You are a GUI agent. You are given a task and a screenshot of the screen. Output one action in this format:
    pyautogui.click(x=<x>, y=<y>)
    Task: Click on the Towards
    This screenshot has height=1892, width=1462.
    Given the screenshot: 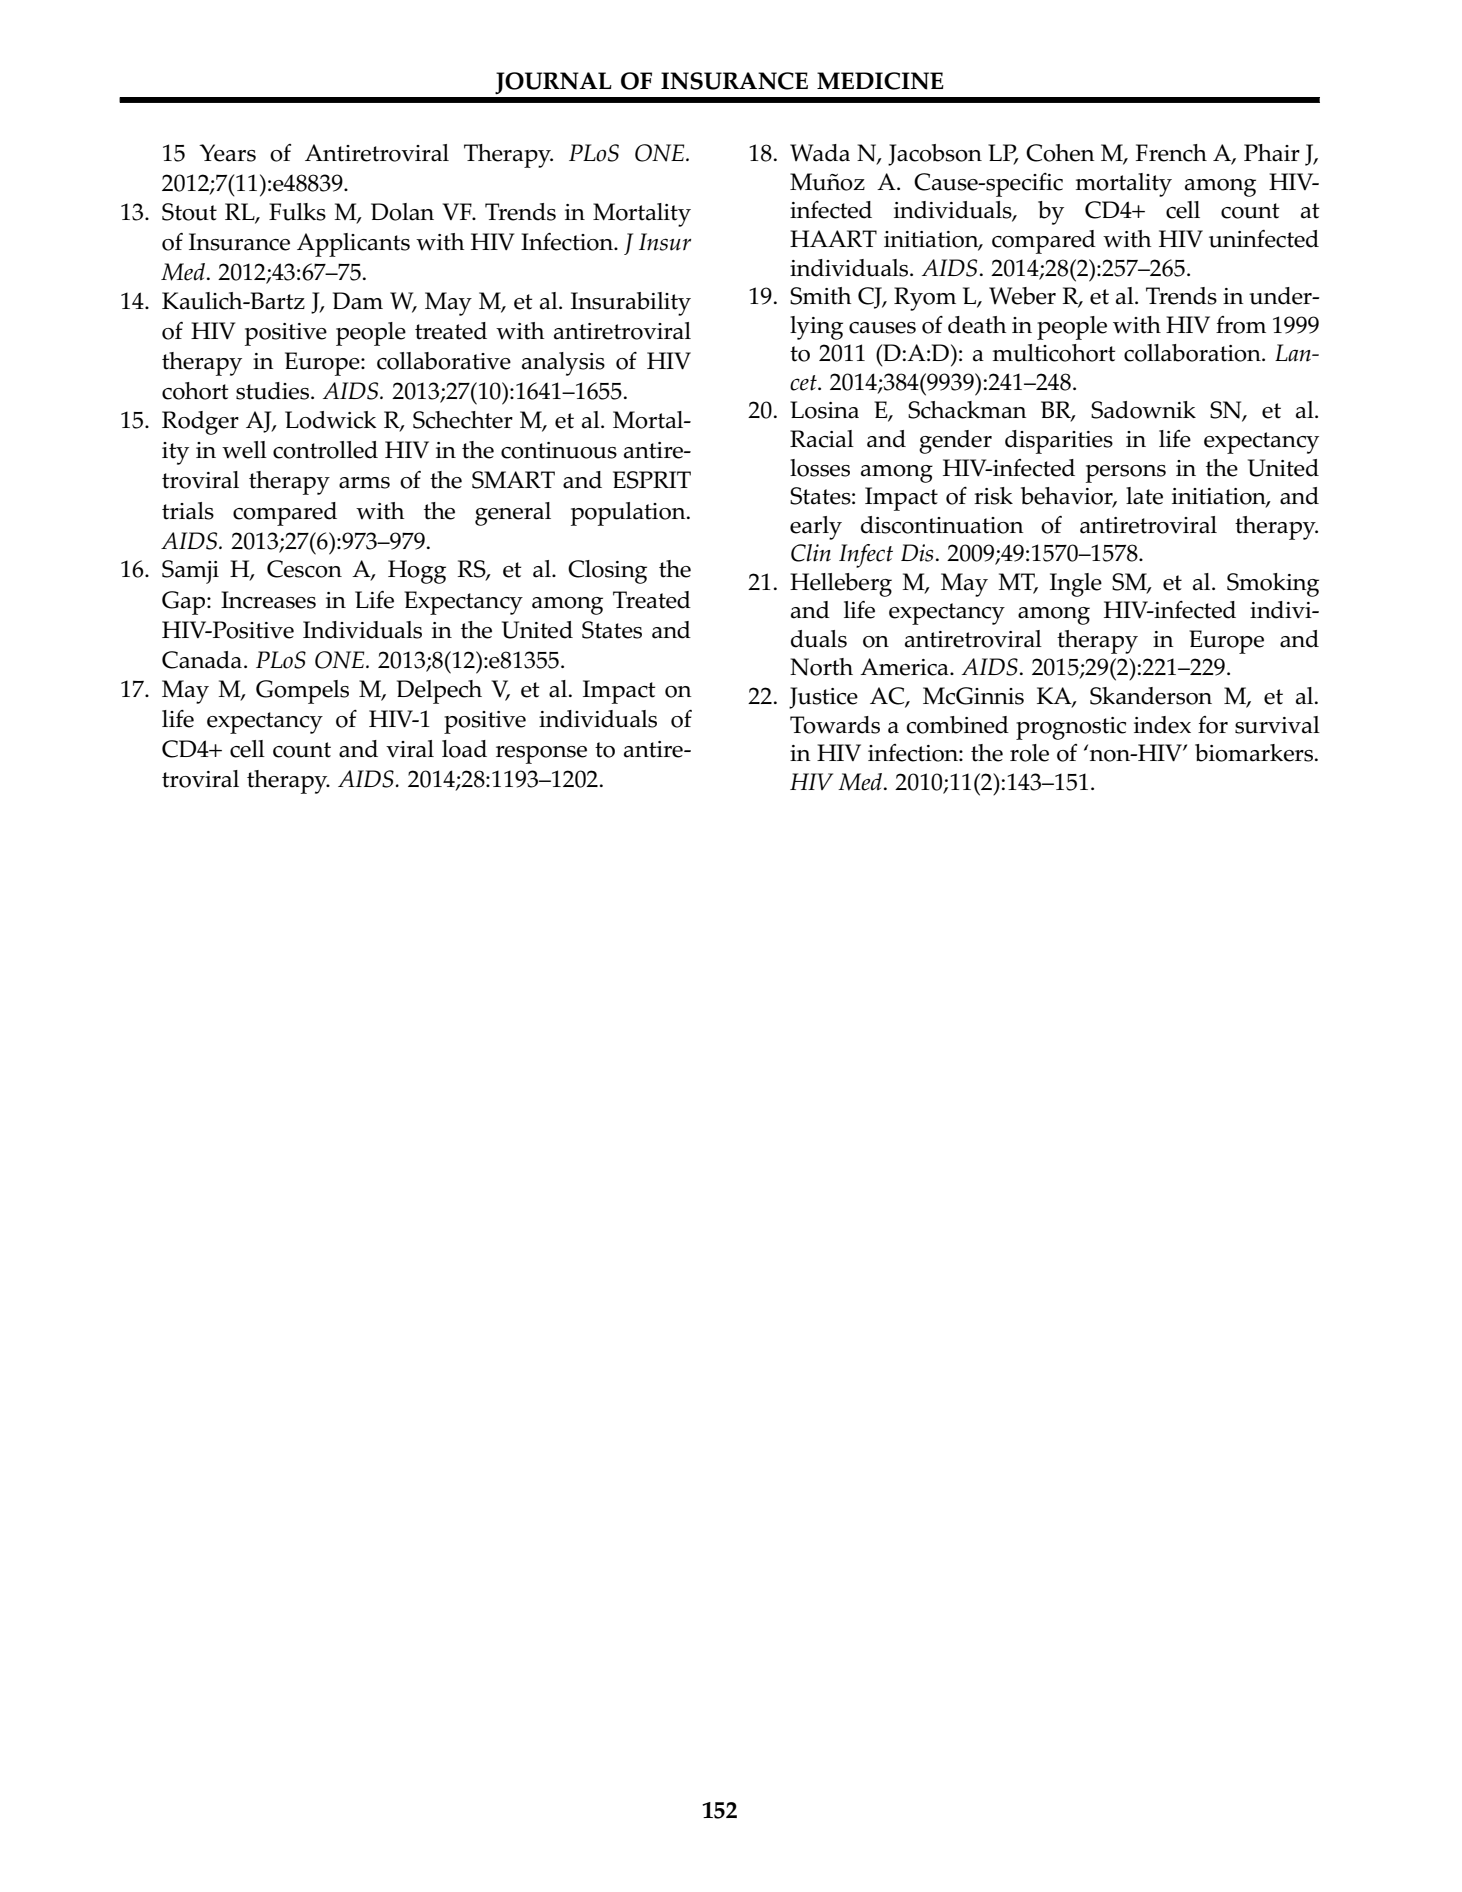 What is the action you would take?
    pyautogui.click(x=835, y=725)
